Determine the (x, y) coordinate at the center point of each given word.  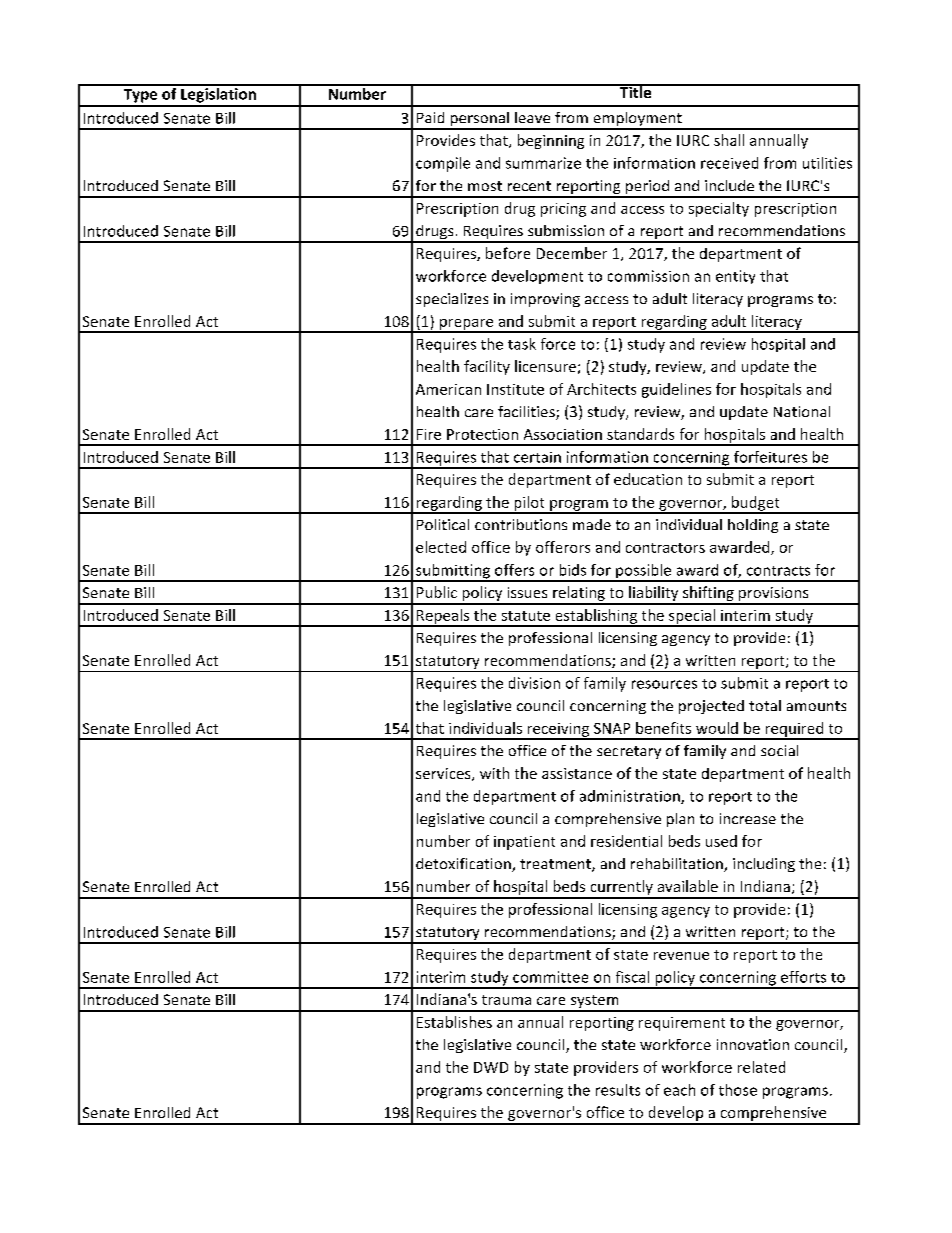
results (618, 1090)
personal (479, 120)
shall (729, 140)
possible (643, 572)
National (802, 411)
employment (637, 120)
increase (748, 818)
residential (626, 841)
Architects (601, 389)
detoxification (464, 865)
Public (437, 592)
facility (487, 367)
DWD (491, 1067)
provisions (774, 595)
